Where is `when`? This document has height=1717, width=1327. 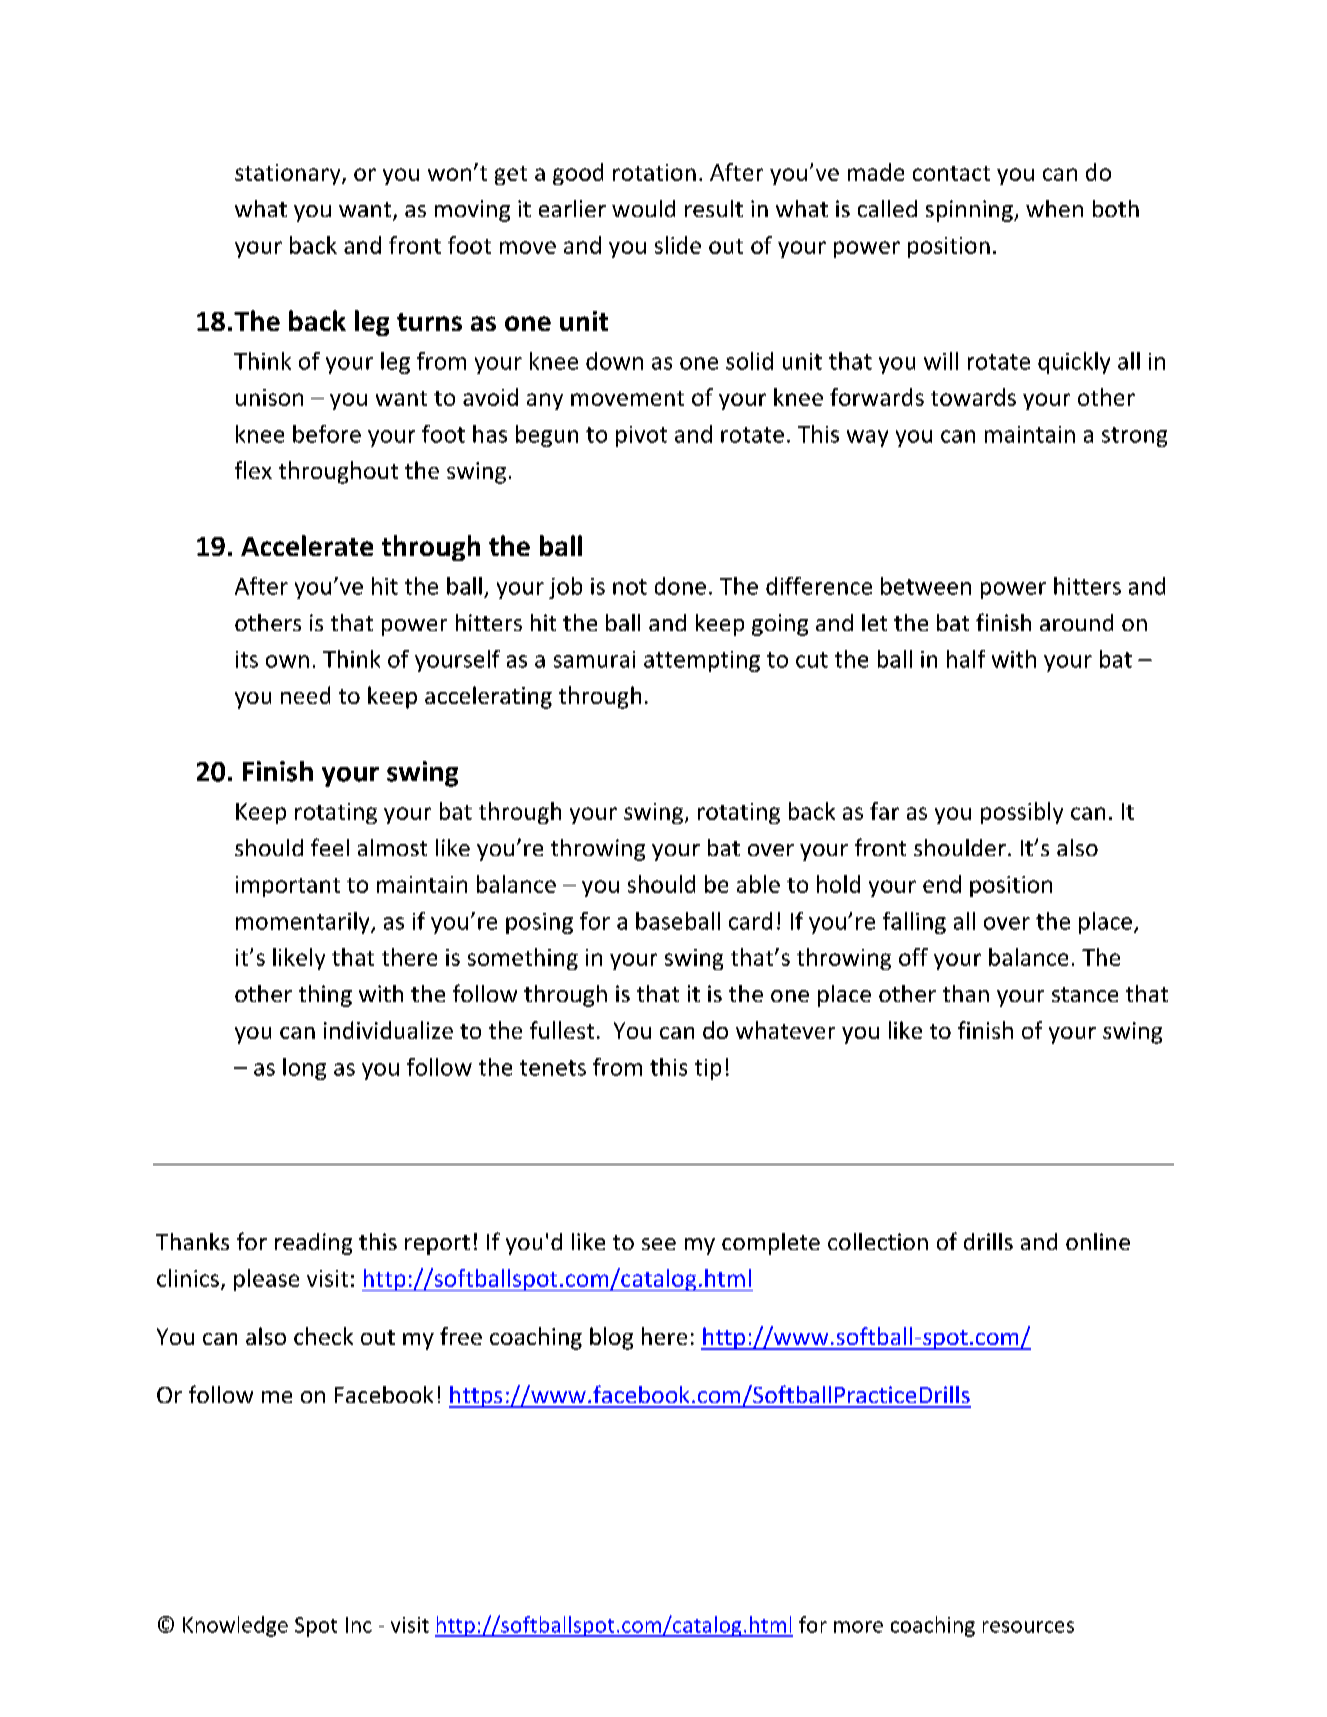
when is located at coordinates (1054, 208).
